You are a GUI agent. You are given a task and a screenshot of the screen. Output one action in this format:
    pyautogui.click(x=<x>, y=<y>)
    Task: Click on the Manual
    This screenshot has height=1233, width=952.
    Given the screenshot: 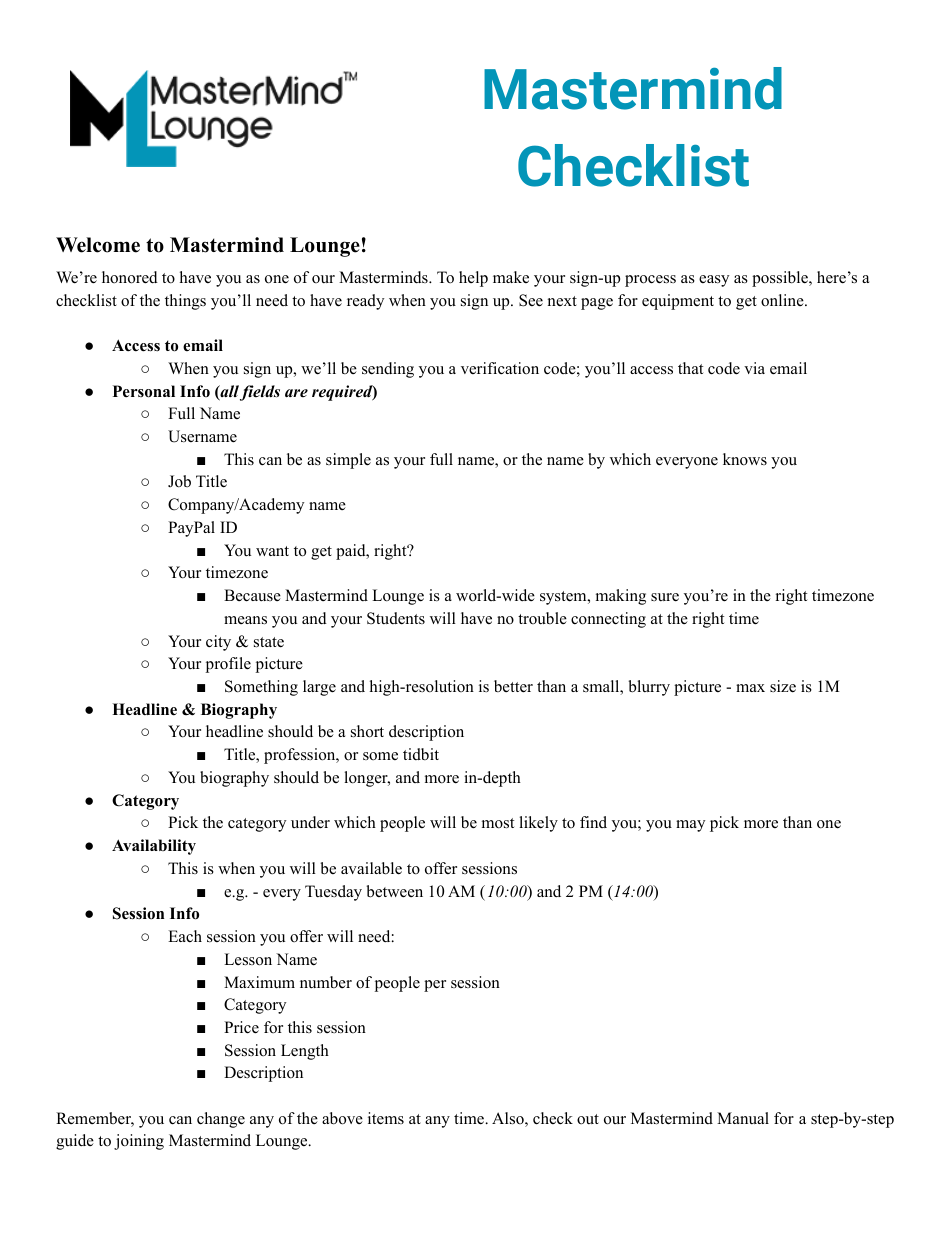 What is the action you would take?
    pyautogui.click(x=743, y=1118)
